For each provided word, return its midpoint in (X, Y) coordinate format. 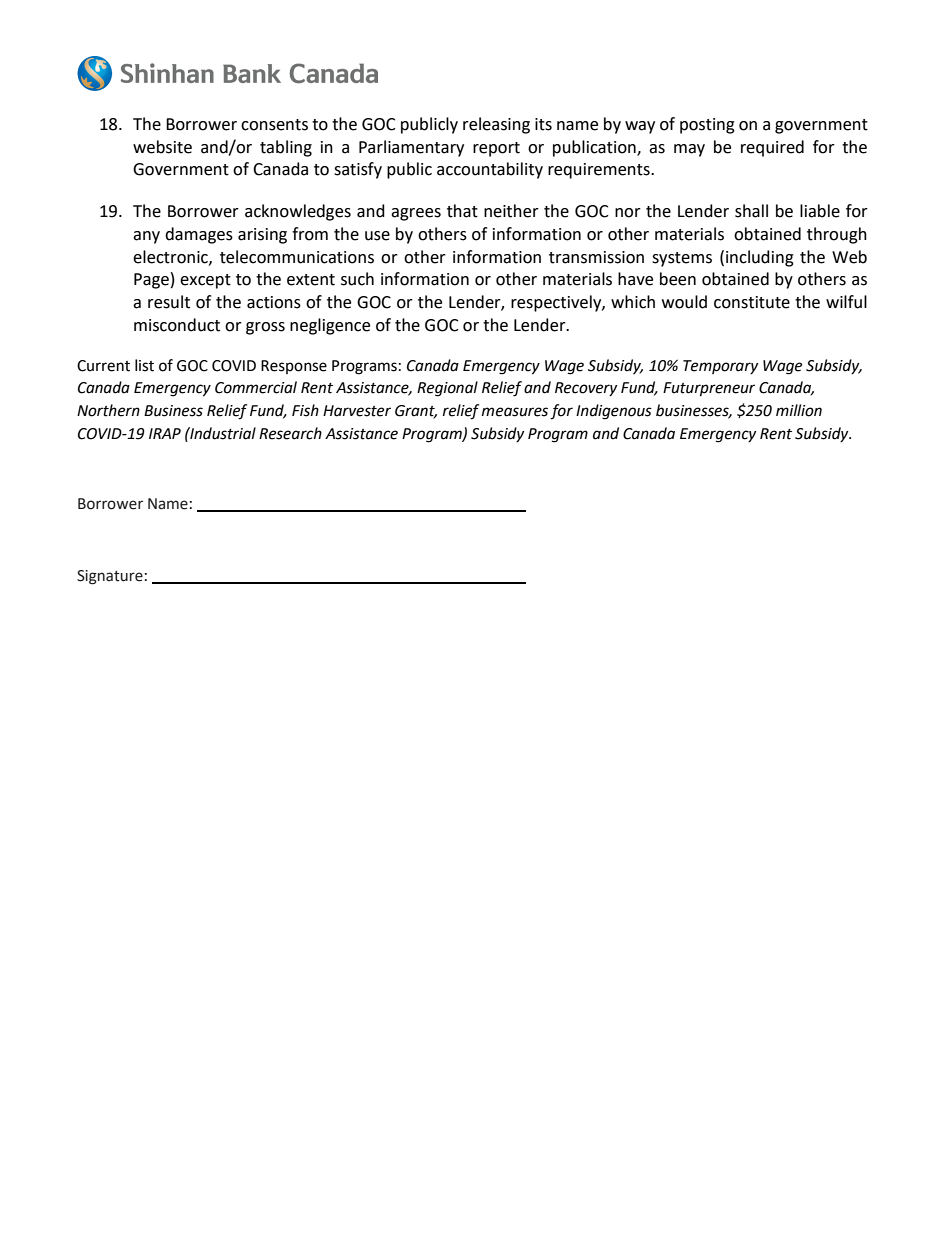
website (162, 147)
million (799, 410)
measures (515, 412)
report (496, 149)
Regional (447, 389)
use (377, 236)
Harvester (357, 411)
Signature (110, 577)
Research (290, 433)
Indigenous (614, 412)
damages (199, 235)
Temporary (720, 367)
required (772, 148)
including (760, 258)
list (144, 365)
